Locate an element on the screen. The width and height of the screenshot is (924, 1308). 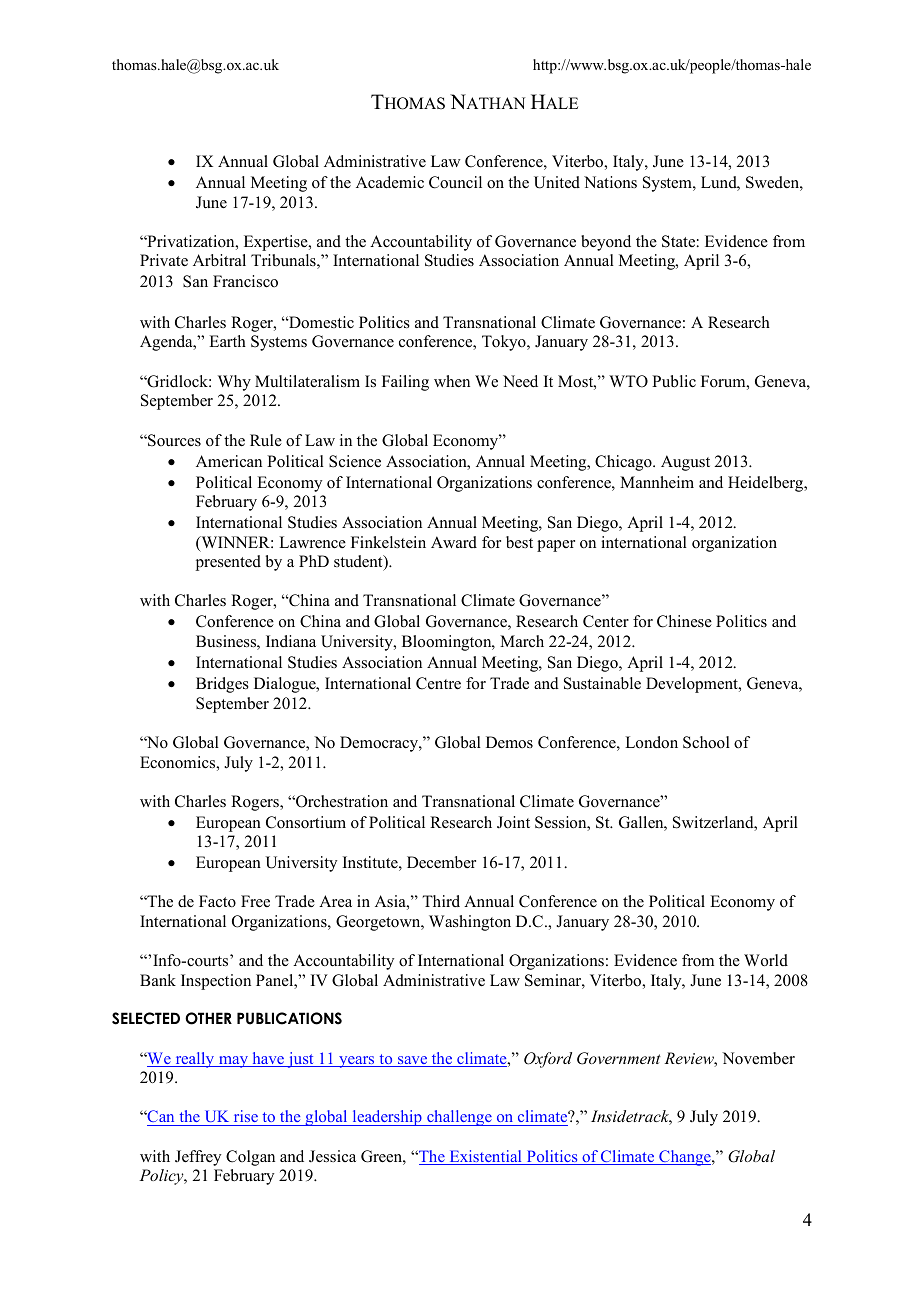
Expertise is located at coordinates (277, 243).
